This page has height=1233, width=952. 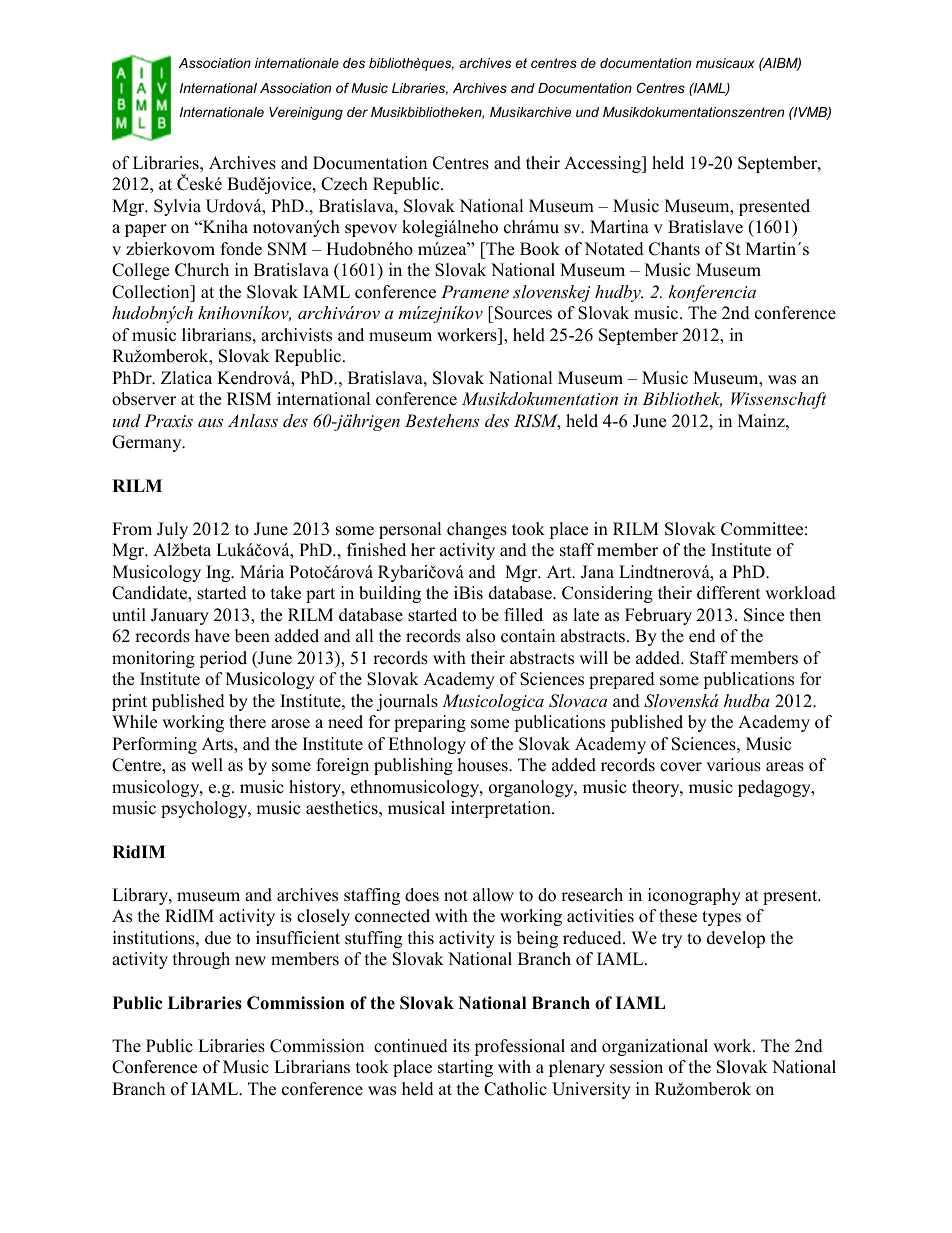 I want to click on iconography, so click(x=694, y=896).
